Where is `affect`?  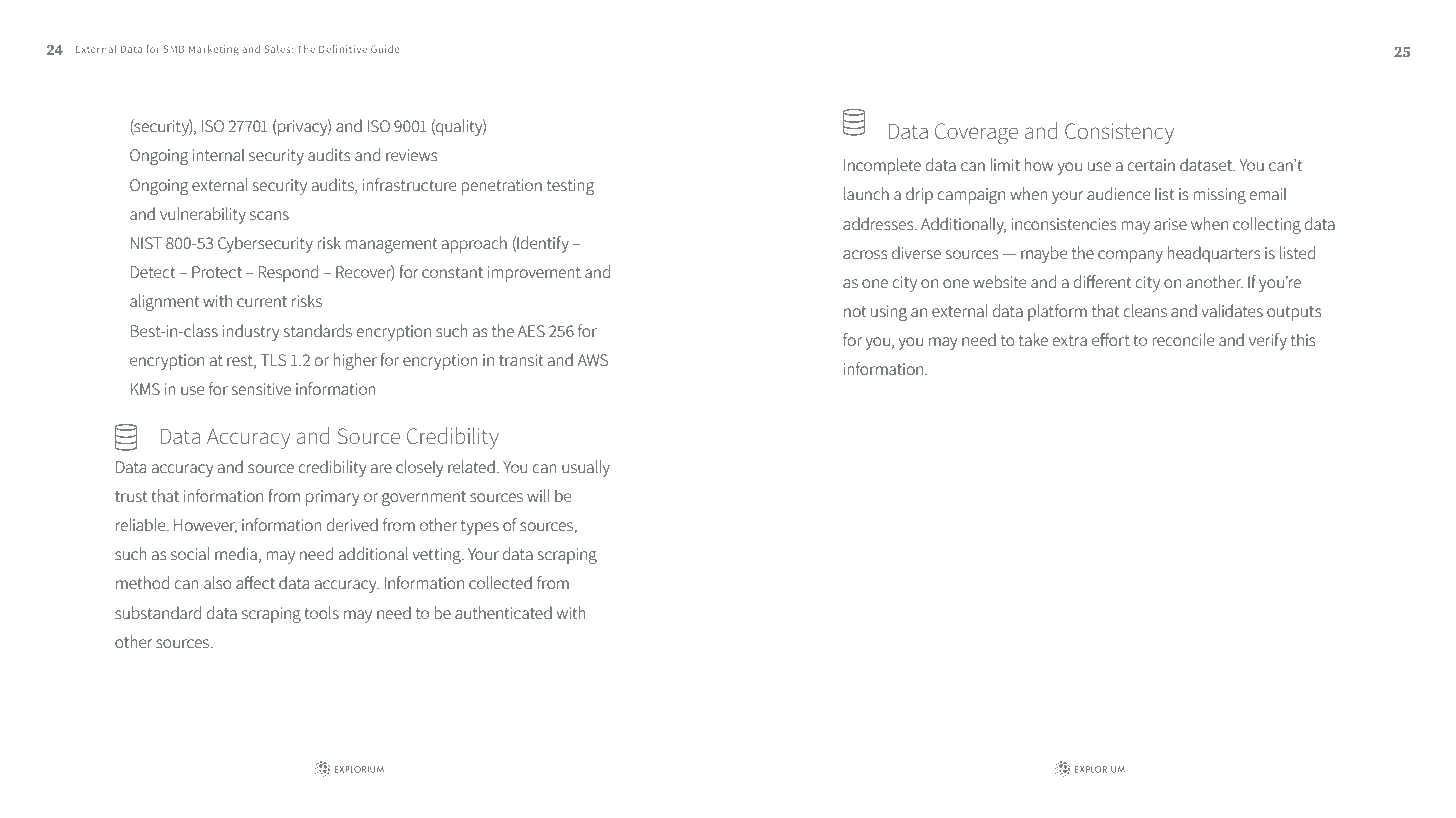 affect is located at coordinates (255, 582).
